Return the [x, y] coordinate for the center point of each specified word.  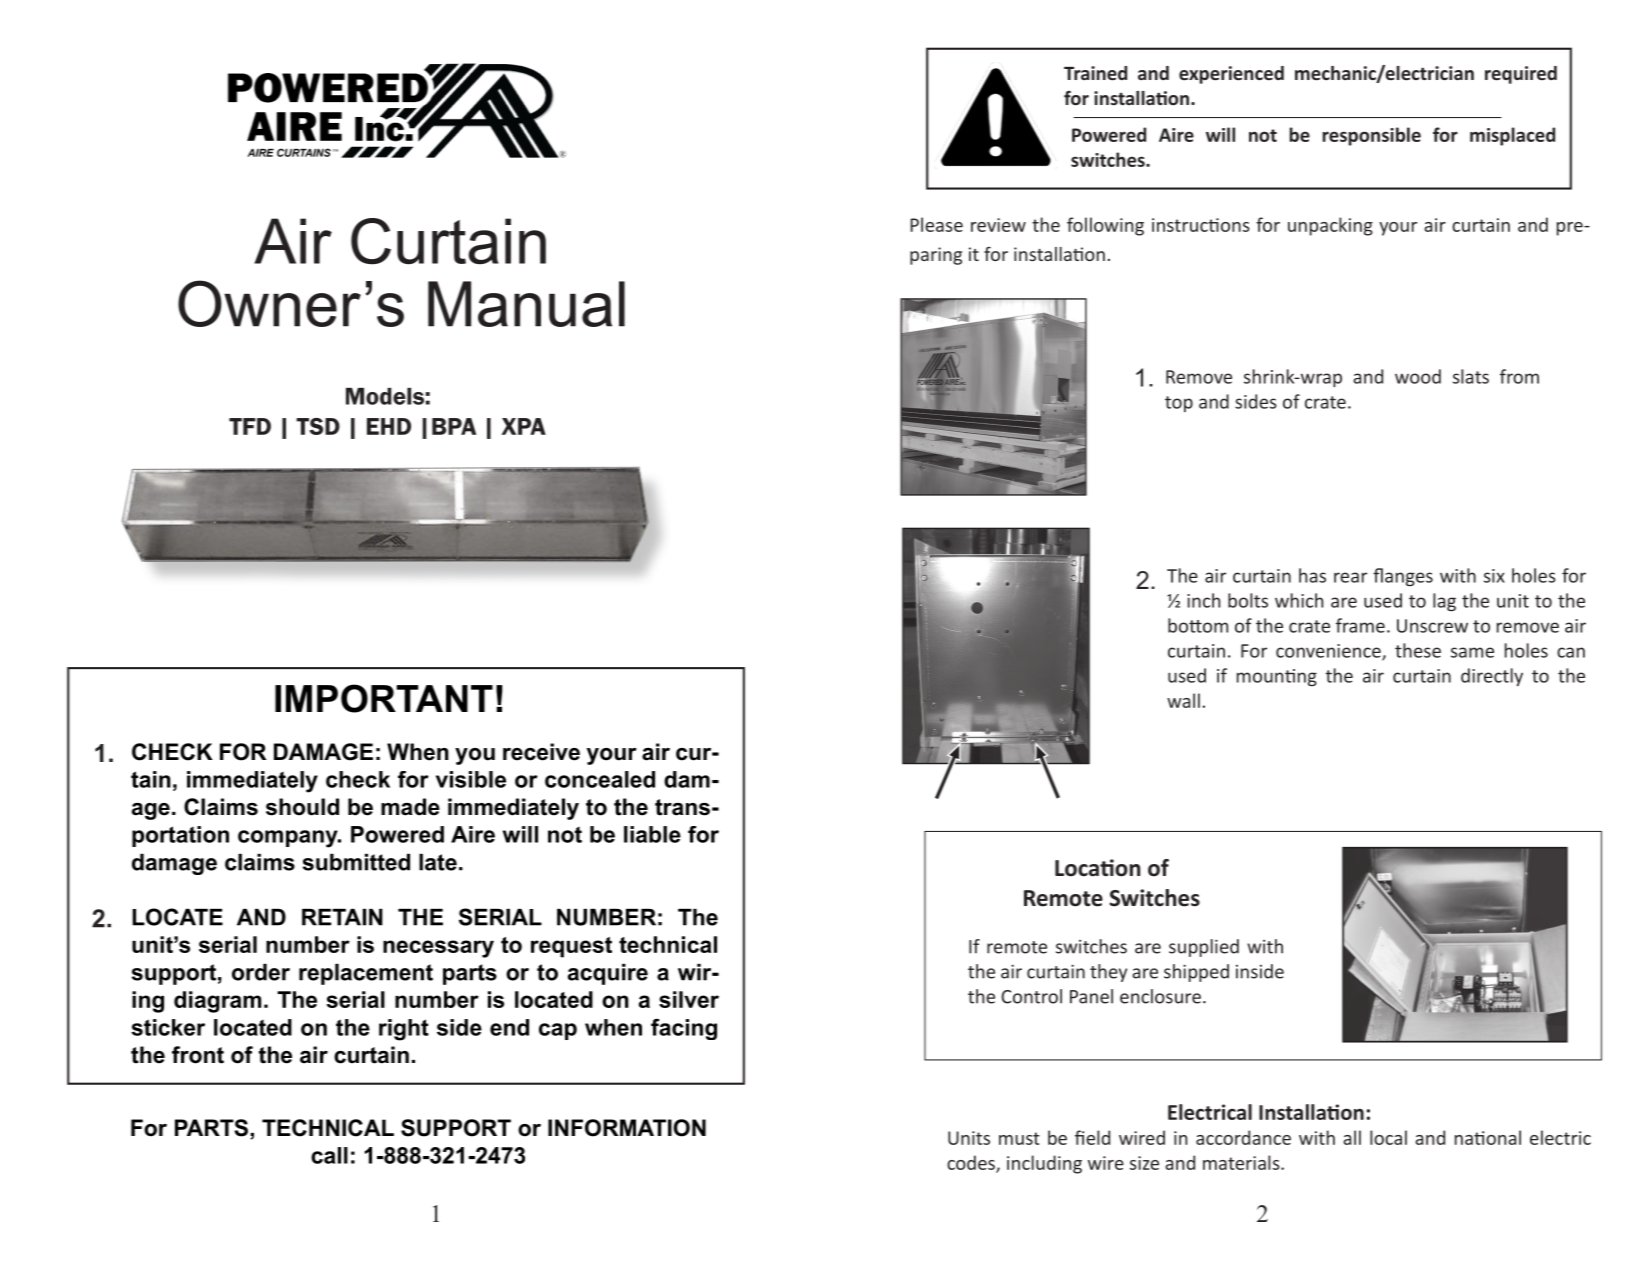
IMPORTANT [384, 698]
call [329, 1155]
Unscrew [1432, 626]
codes [972, 1163]
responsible [1371, 136]
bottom [1198, 625]
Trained [1095, 73]
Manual [526, 304]
